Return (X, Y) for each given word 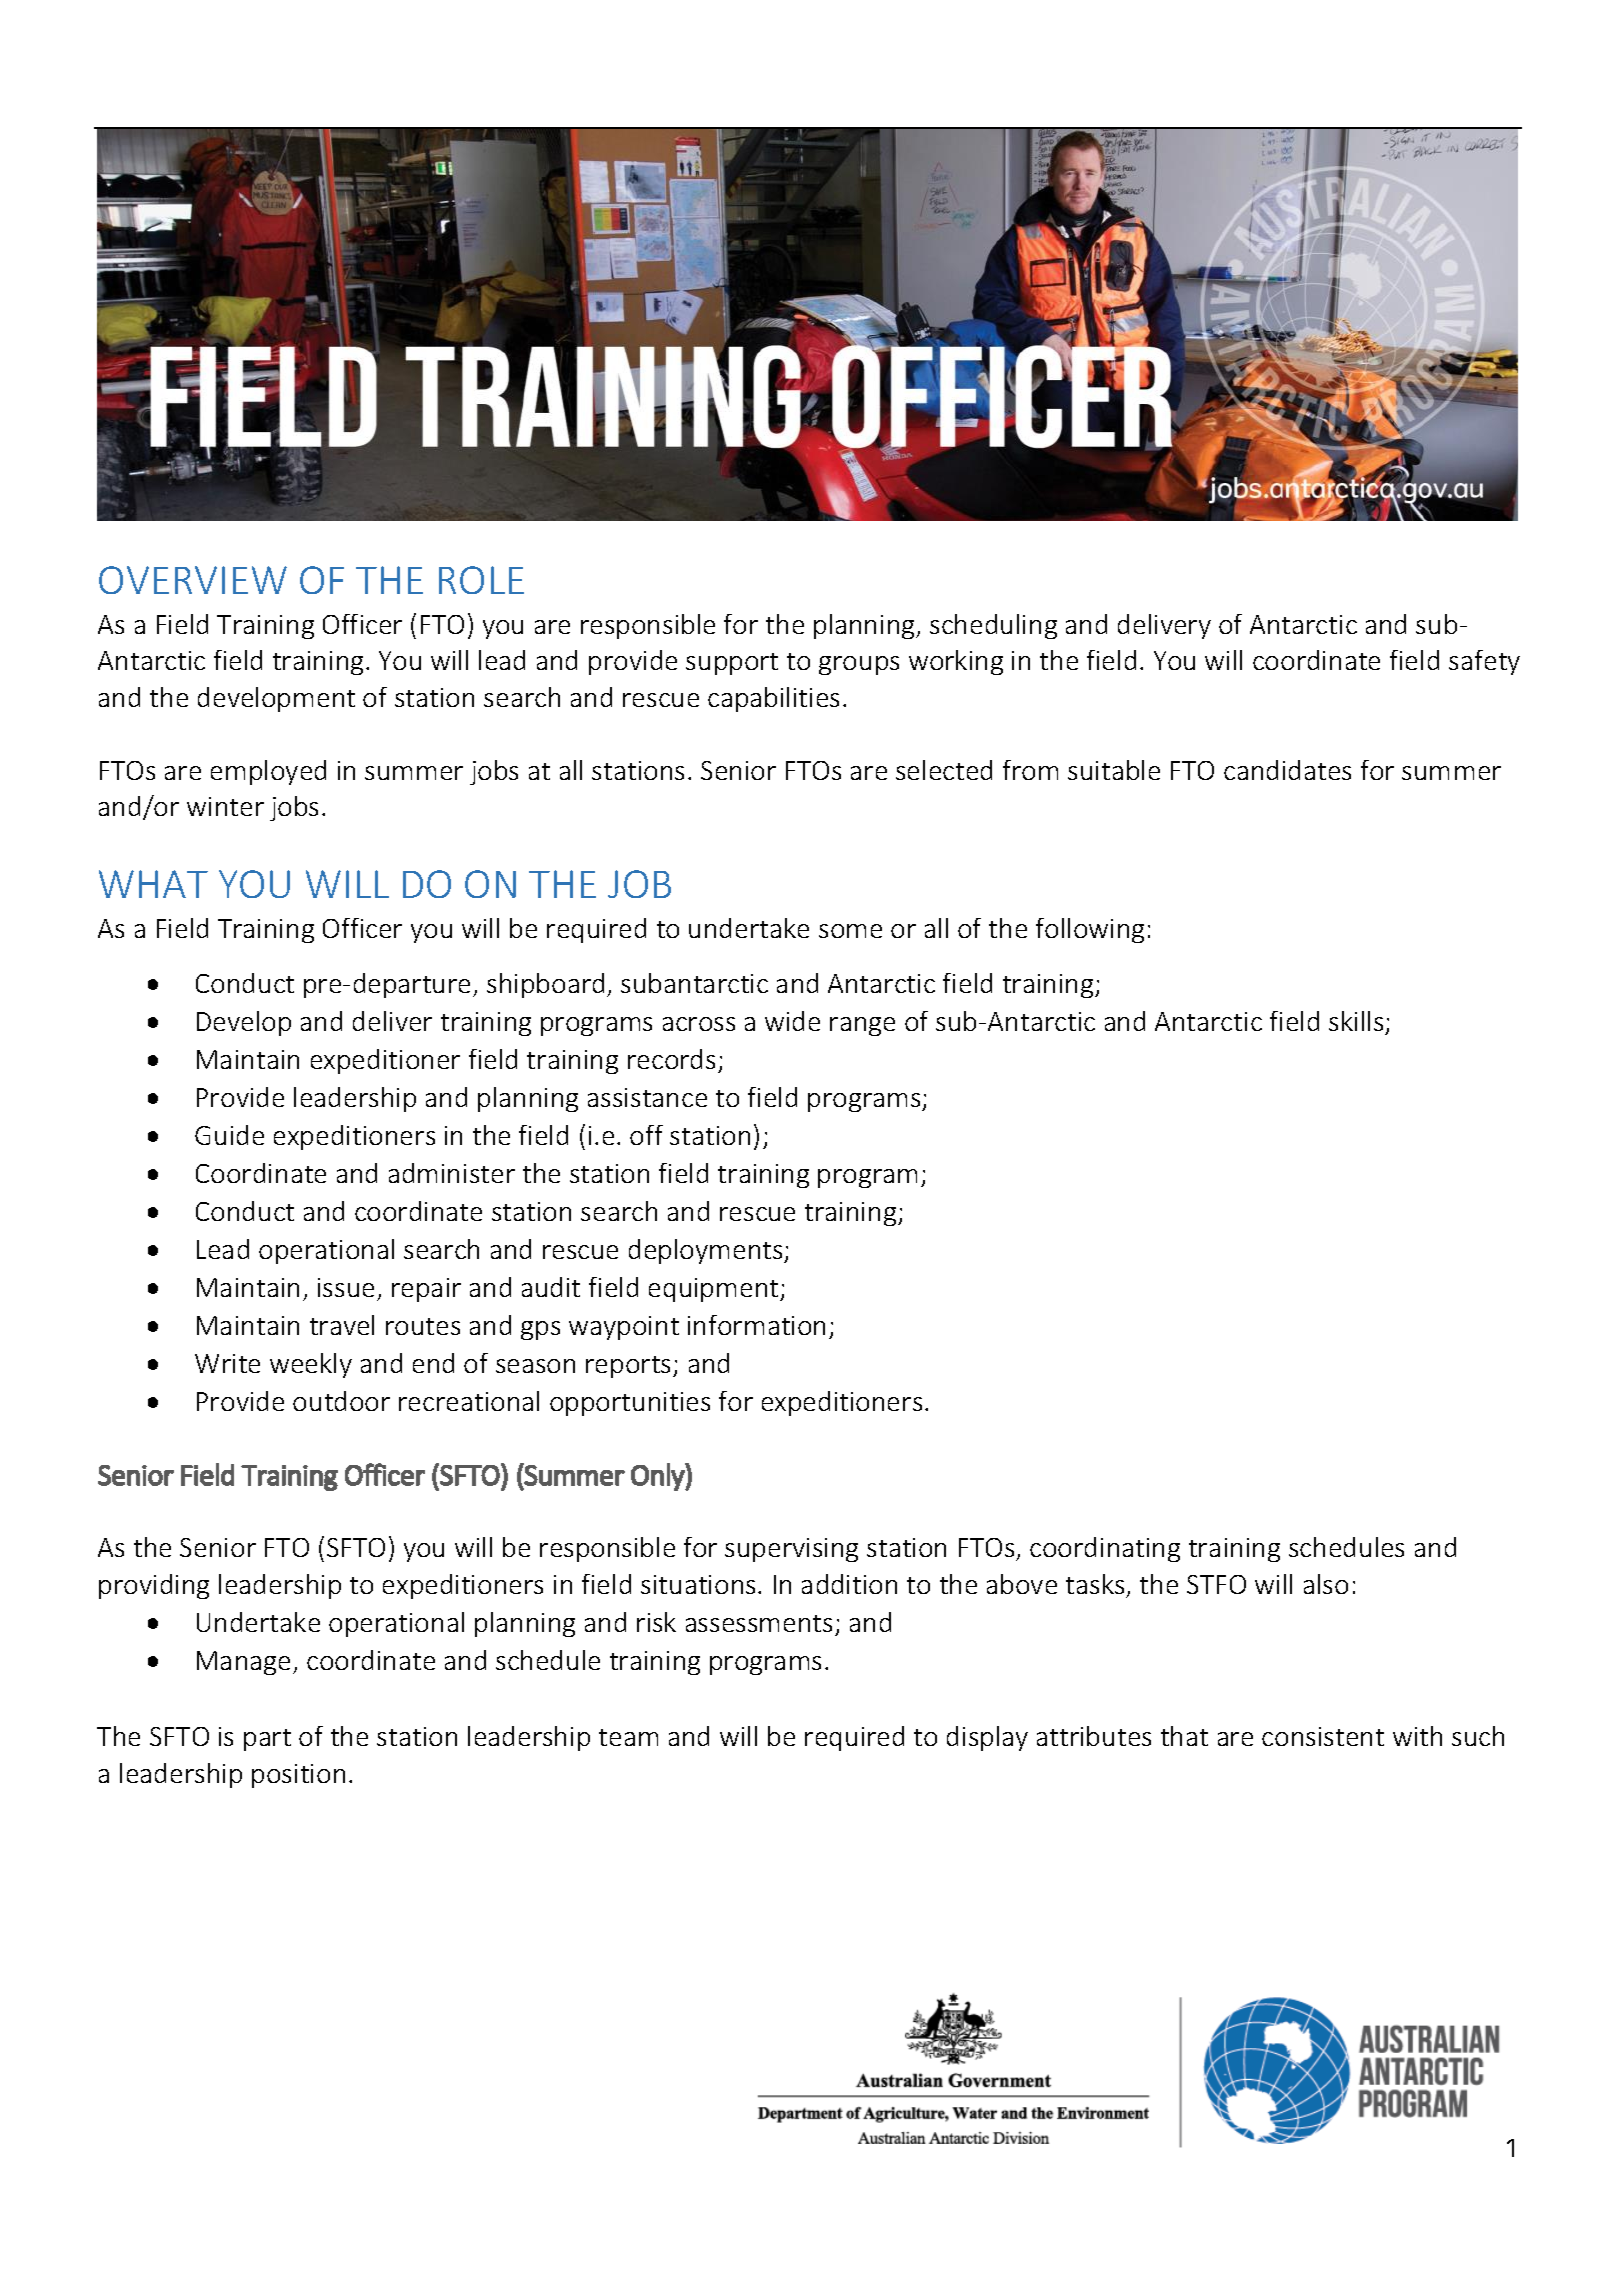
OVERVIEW (193, 580)
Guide (229, 1135)
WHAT (153, 884)
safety (1484, 662)
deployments (707, 1251)
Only (658, 1477)
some (850, 931)
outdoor (341, 1401)
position (298, 1776)
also (1326, 1584)
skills (1356, 1021)
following (1090, 930)
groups (859, 665)
